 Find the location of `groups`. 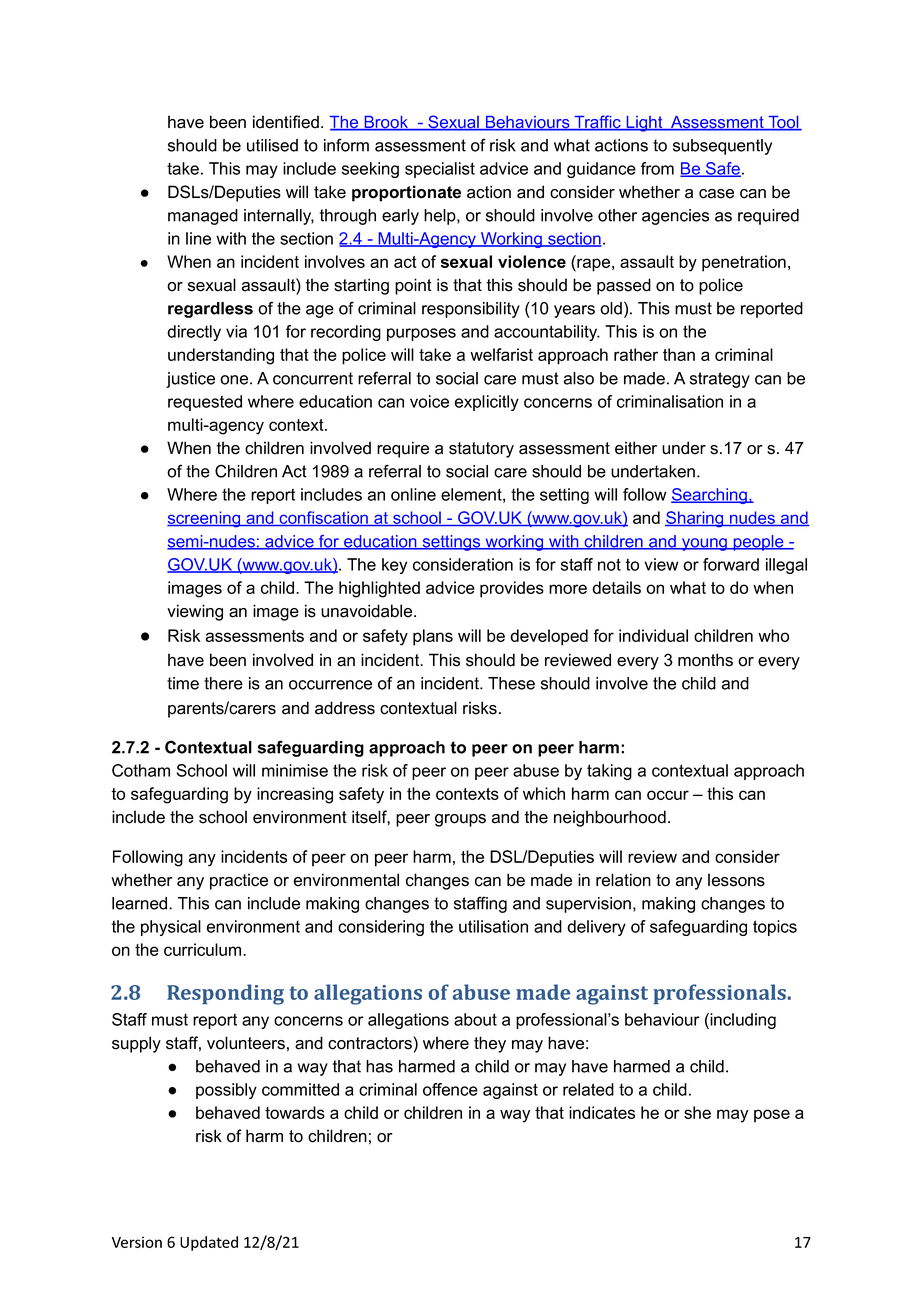

groups is located at coordinates (460, 820).
